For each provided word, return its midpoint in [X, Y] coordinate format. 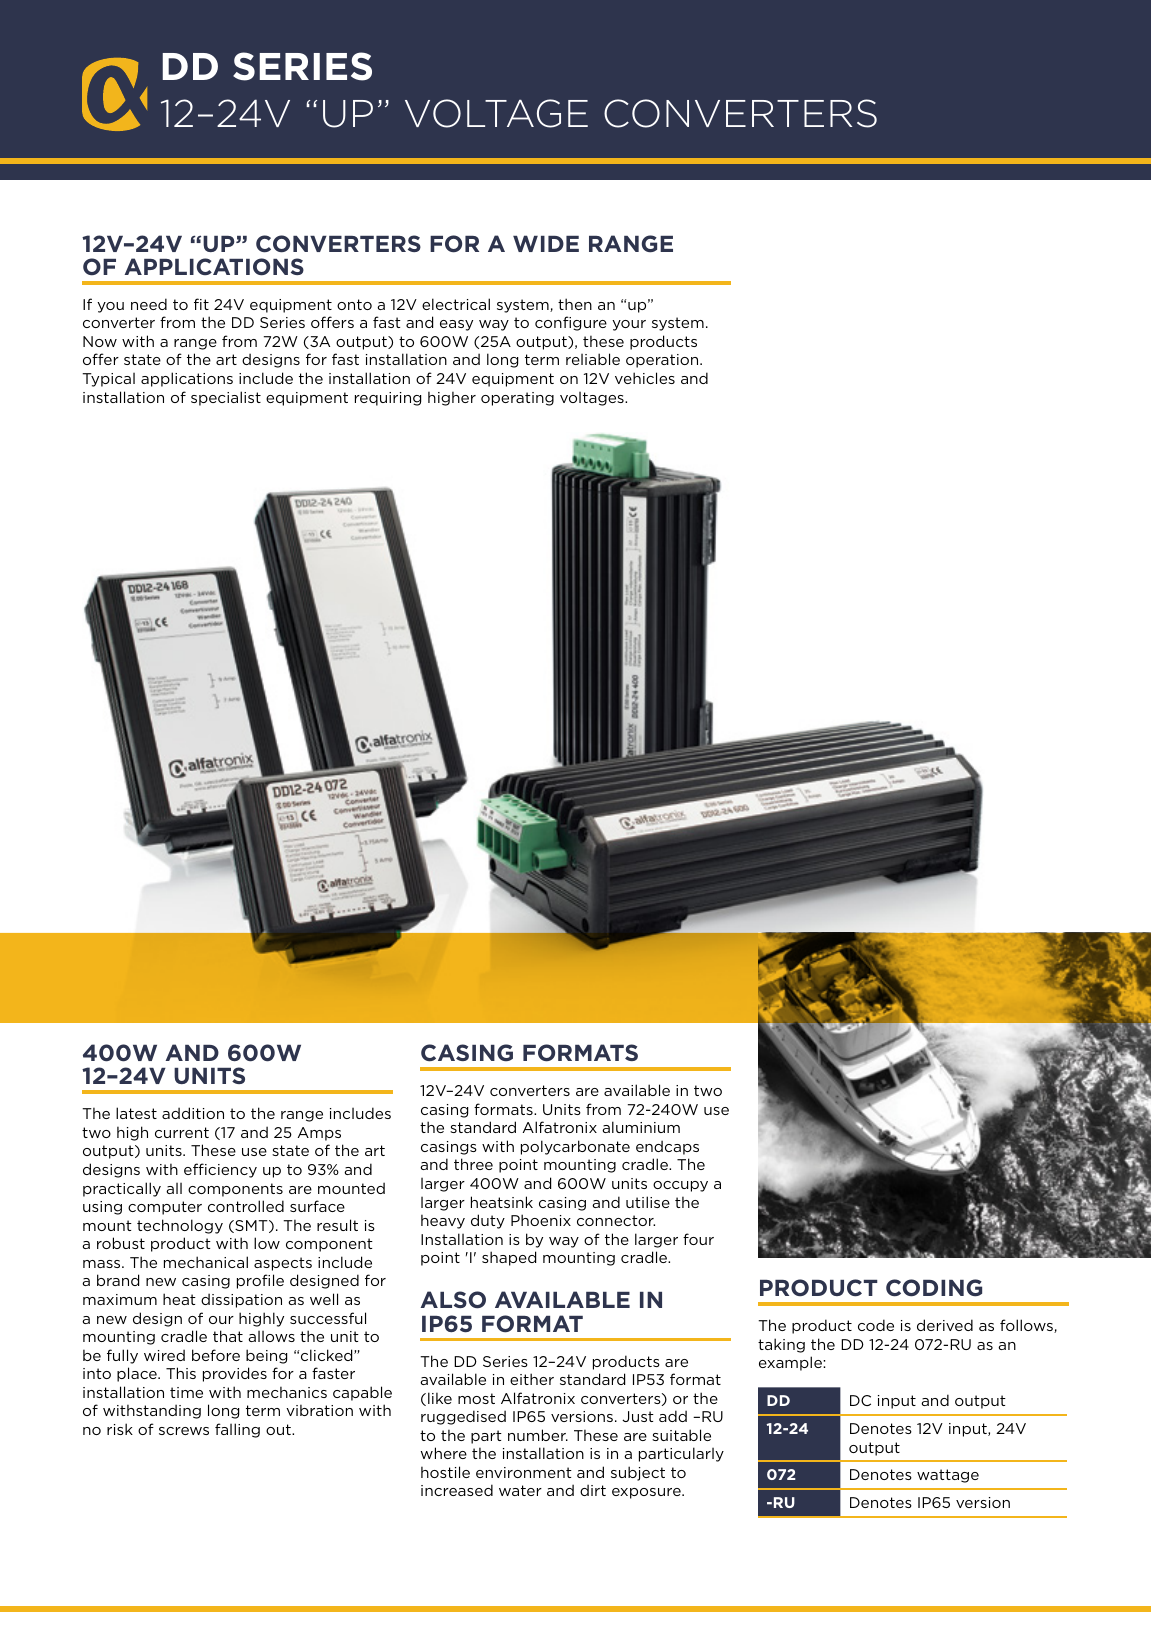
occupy [680, 1186]
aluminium [641, 1127]
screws [184, 1431]
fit [201, 304]
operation [663, 361]
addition [193, 1113]
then [575, 304]
